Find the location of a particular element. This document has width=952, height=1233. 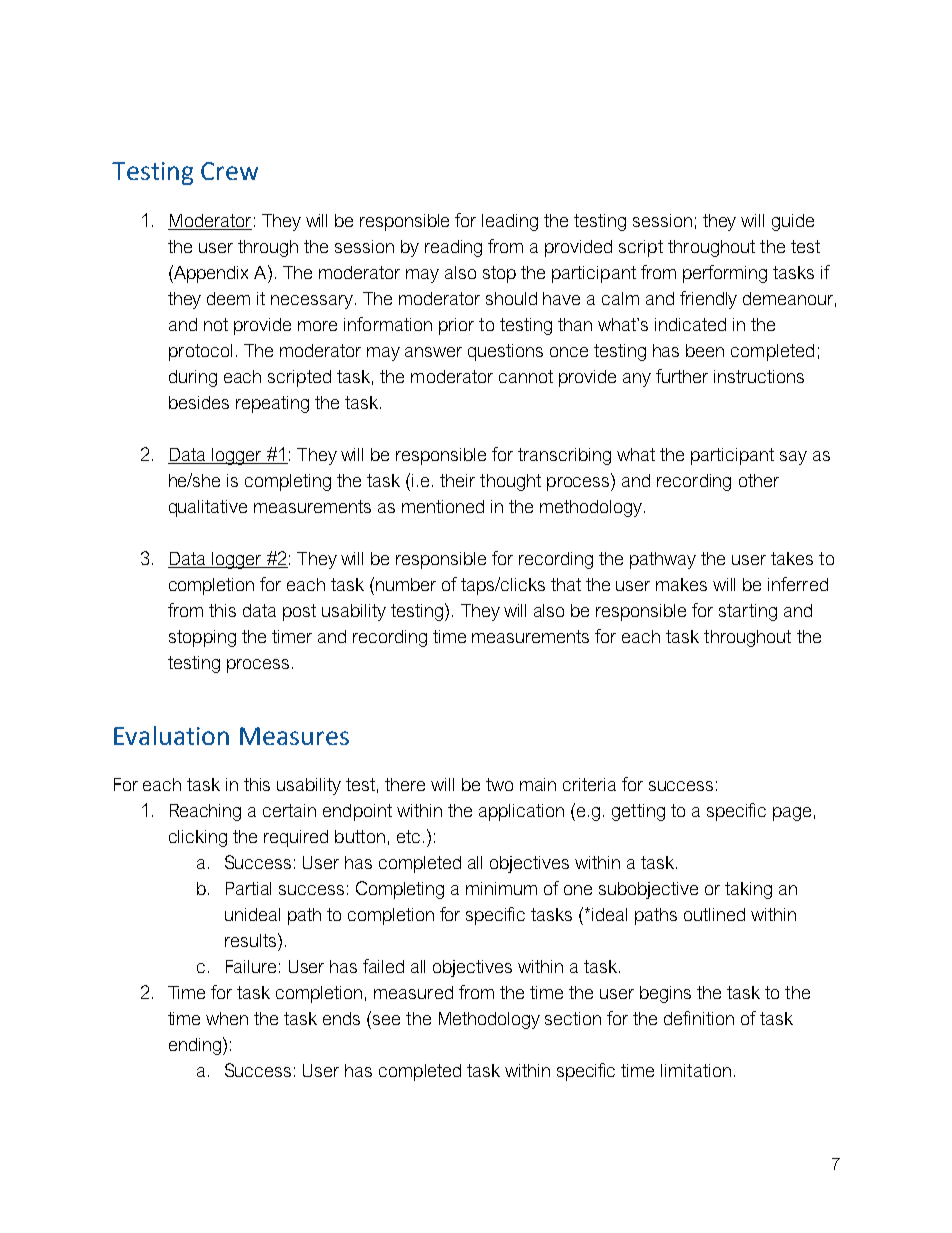

section is located at coordinates (573, 1018).
